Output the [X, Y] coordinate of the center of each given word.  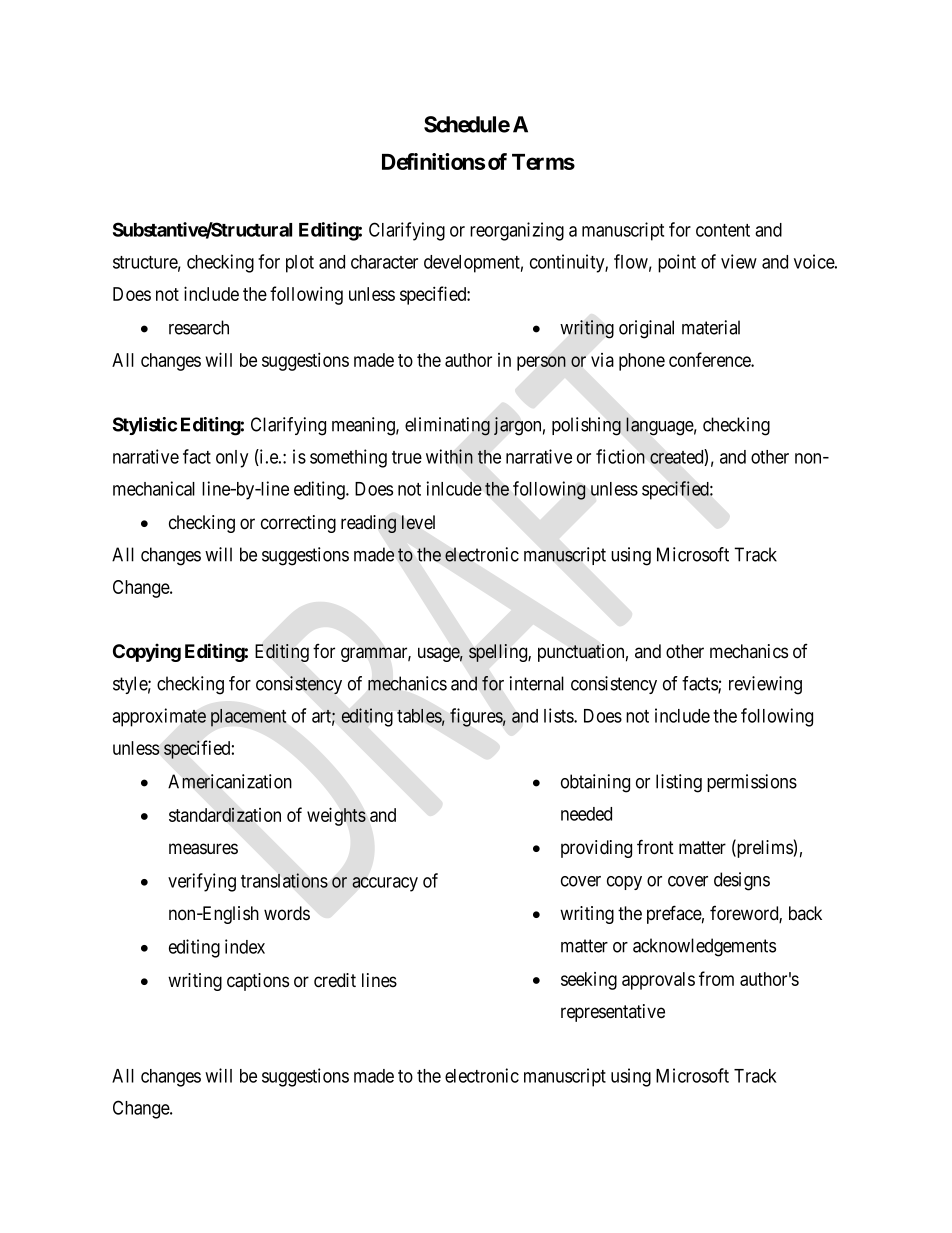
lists [559, 715]
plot [300, 264]
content [723, 230]
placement [248, 718]
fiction [620, 456]
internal [537, 683]
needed [586, 814]
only [232, 459]
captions [258, 982]
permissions [752, 783]
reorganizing [517, 231]
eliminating [447, 426]
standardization [225, 814]
